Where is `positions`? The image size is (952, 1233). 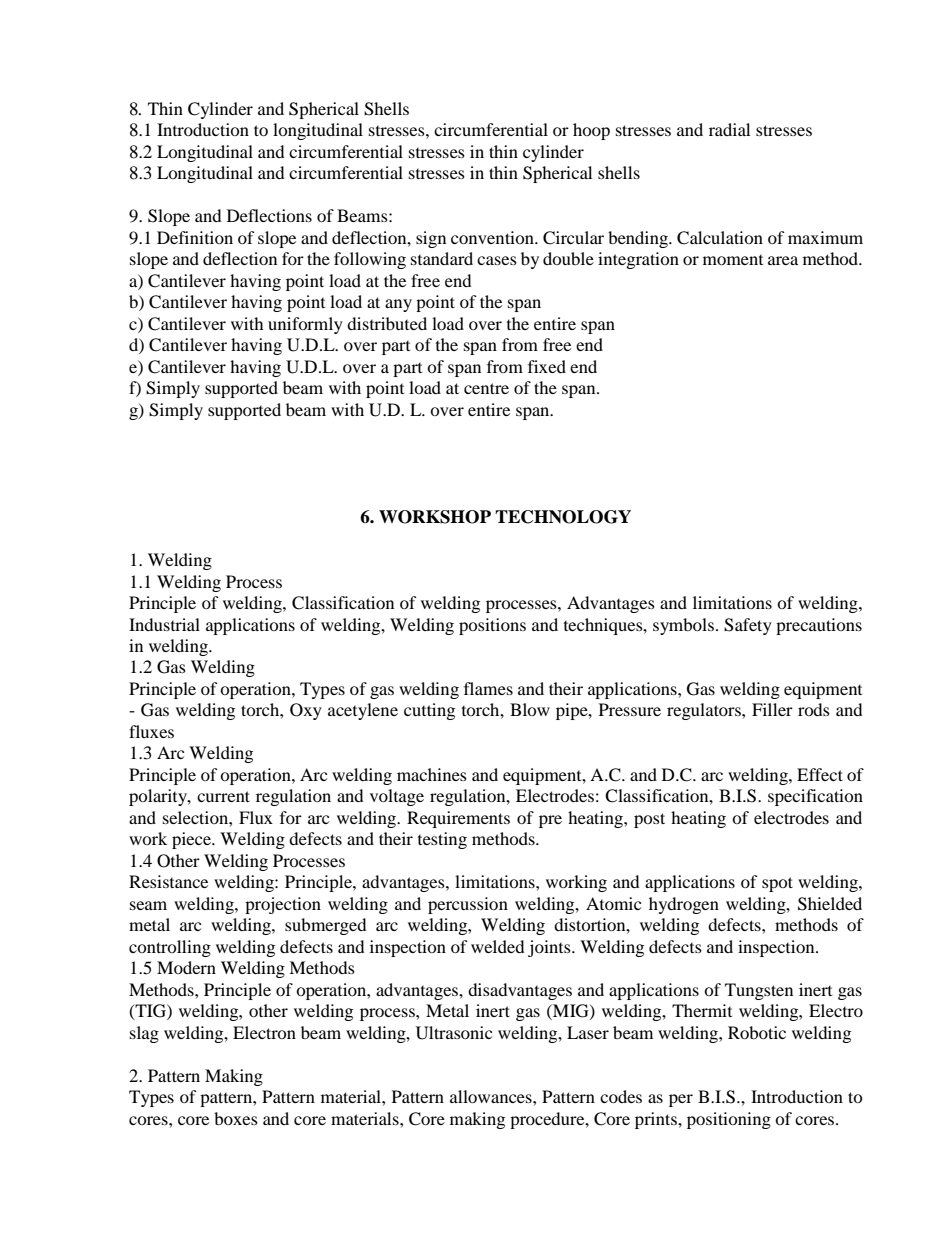 positions is located at coordinates (492, 626).
